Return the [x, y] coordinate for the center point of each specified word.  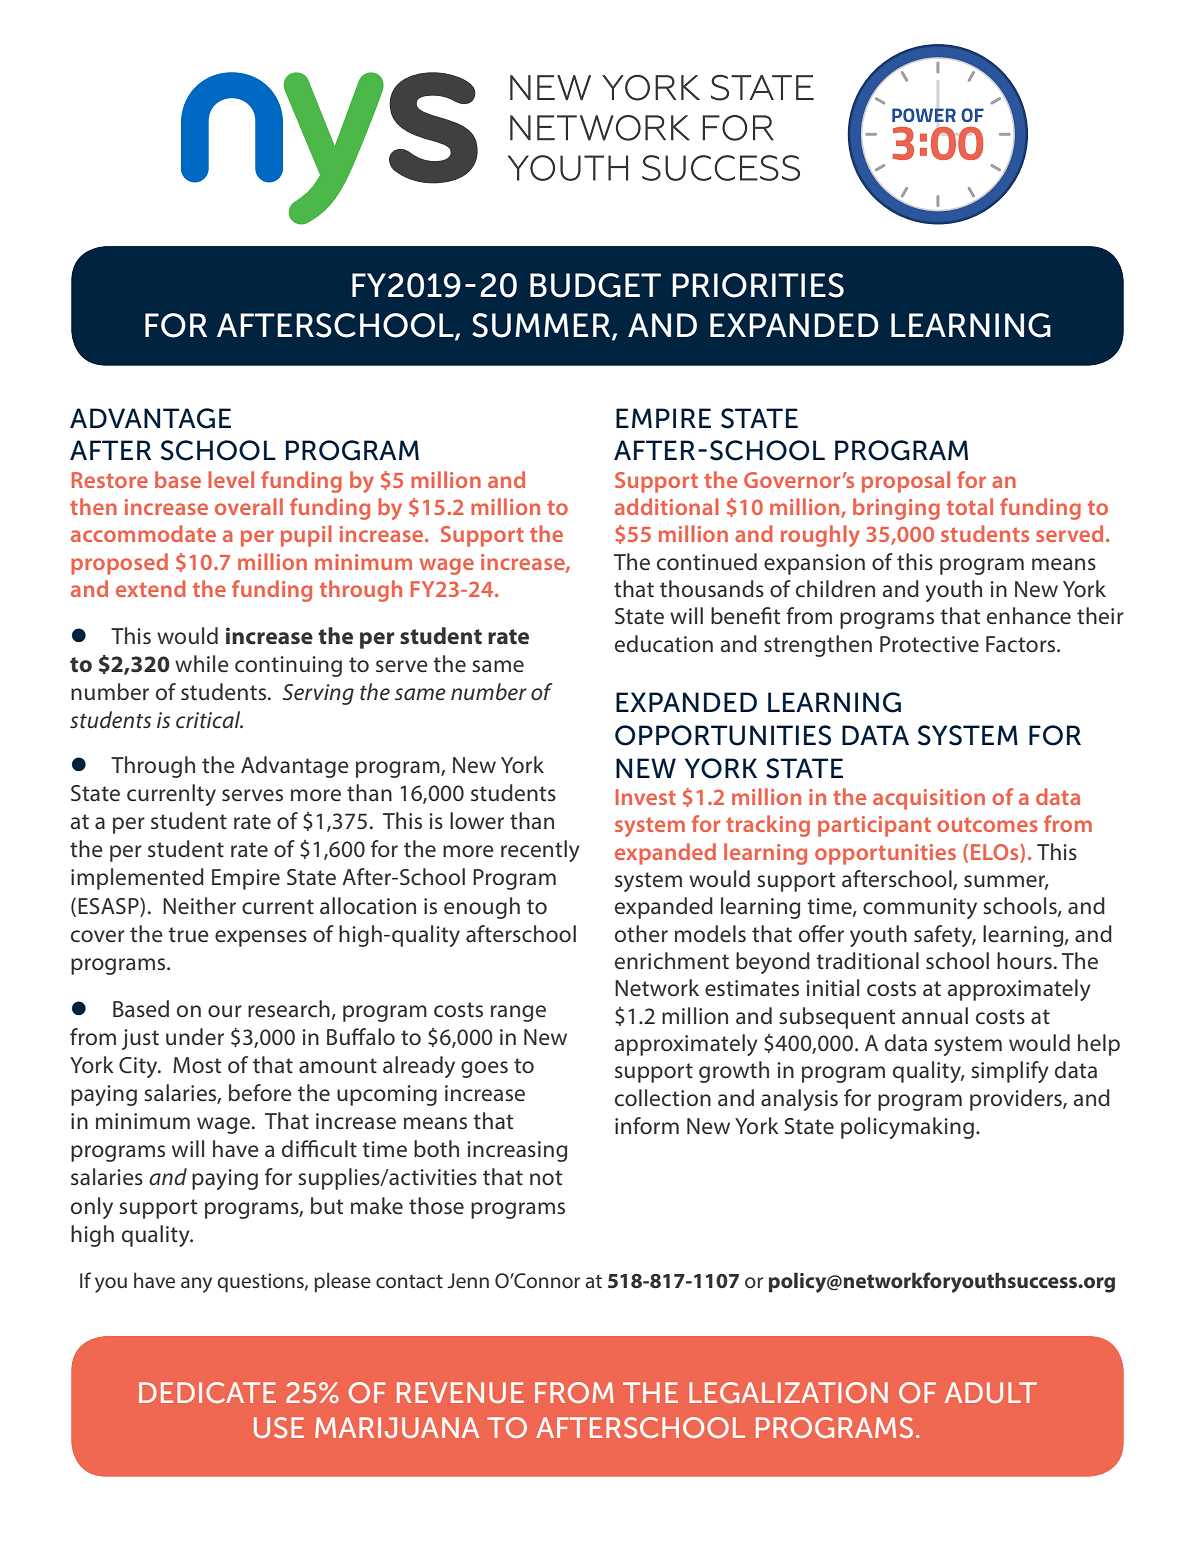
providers [1017, 1100]
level [231, 479]
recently [540, 851]
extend [151, 588]
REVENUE [460, 1392]
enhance [1029, 616]
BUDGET [595, 285]
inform [647, 1125]
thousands [712, 588]
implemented [137, 879]
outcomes [987, 824]
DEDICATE [207, 1392]
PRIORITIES [758, 285]
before [260, 1093]
